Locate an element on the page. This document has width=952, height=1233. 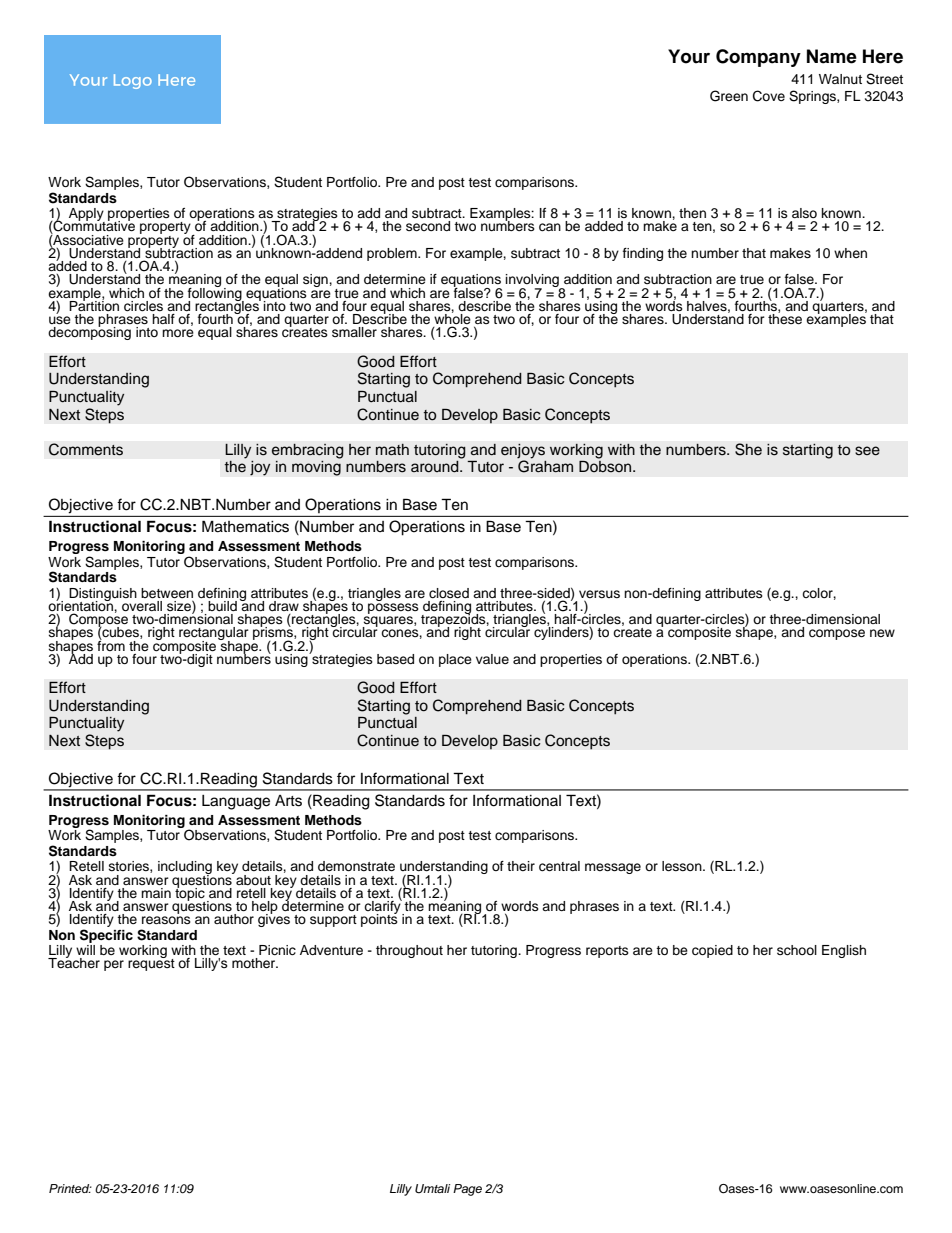
second is located at coordinates (428, 226).
